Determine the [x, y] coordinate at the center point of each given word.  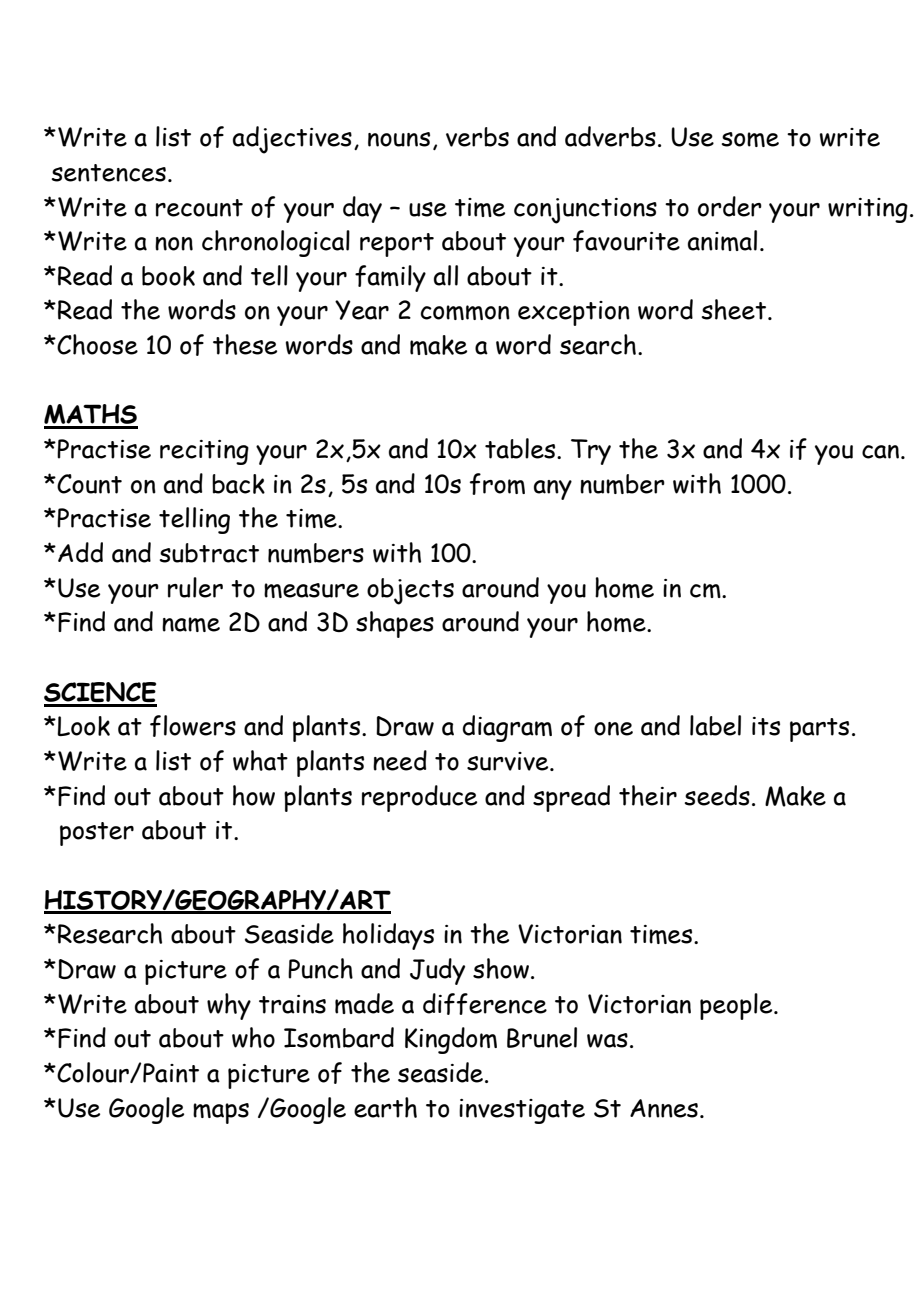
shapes [395, 624]
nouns [399, 139]
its [766, 726]
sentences [109, 173]
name [191, 624]
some [750, 139]
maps [221, 1113]
